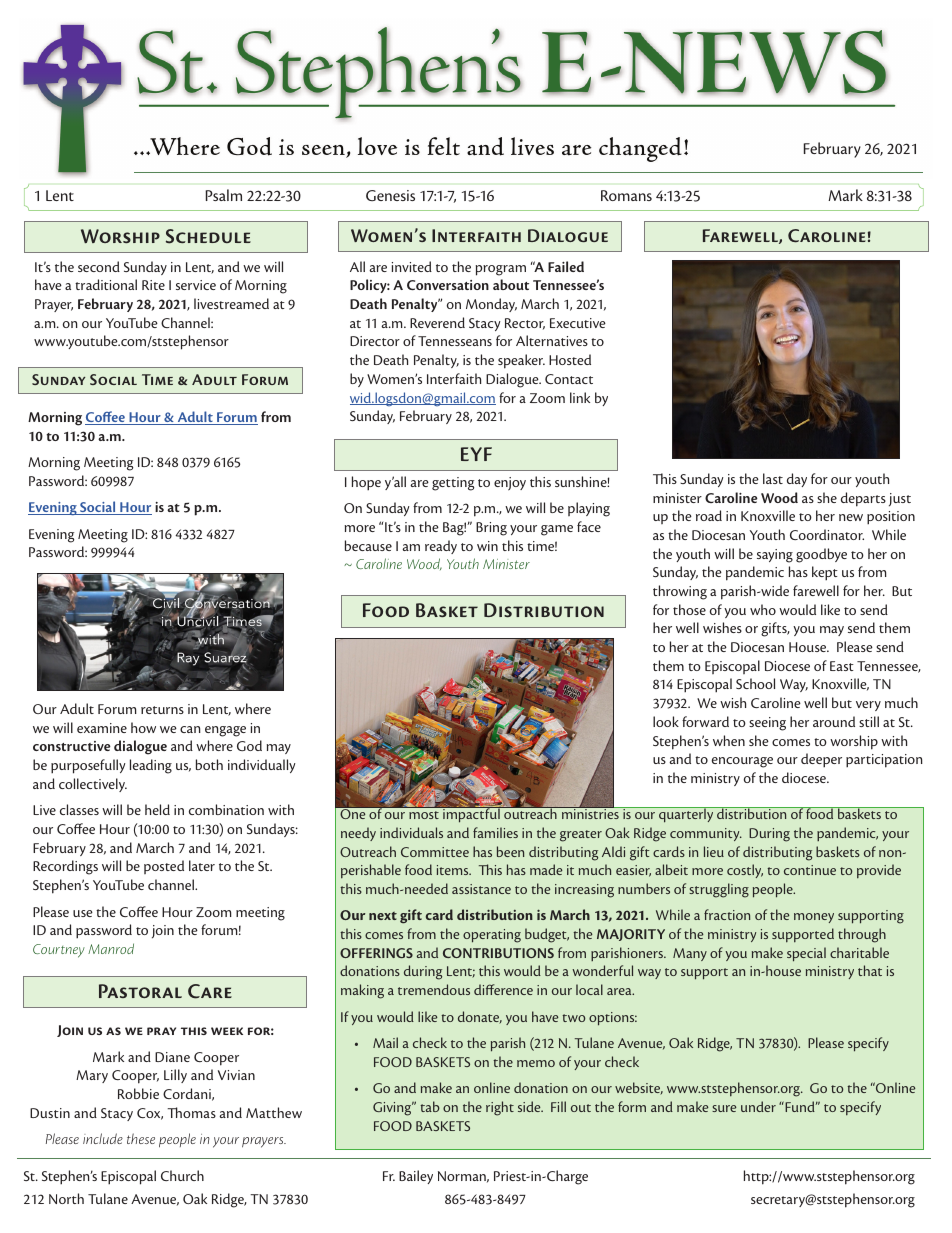 The height and width of the document is (1233, 952). What do you see at coordinates (182, 1175) in the document?
I see `Church` at bounding box center [182, 1175].
